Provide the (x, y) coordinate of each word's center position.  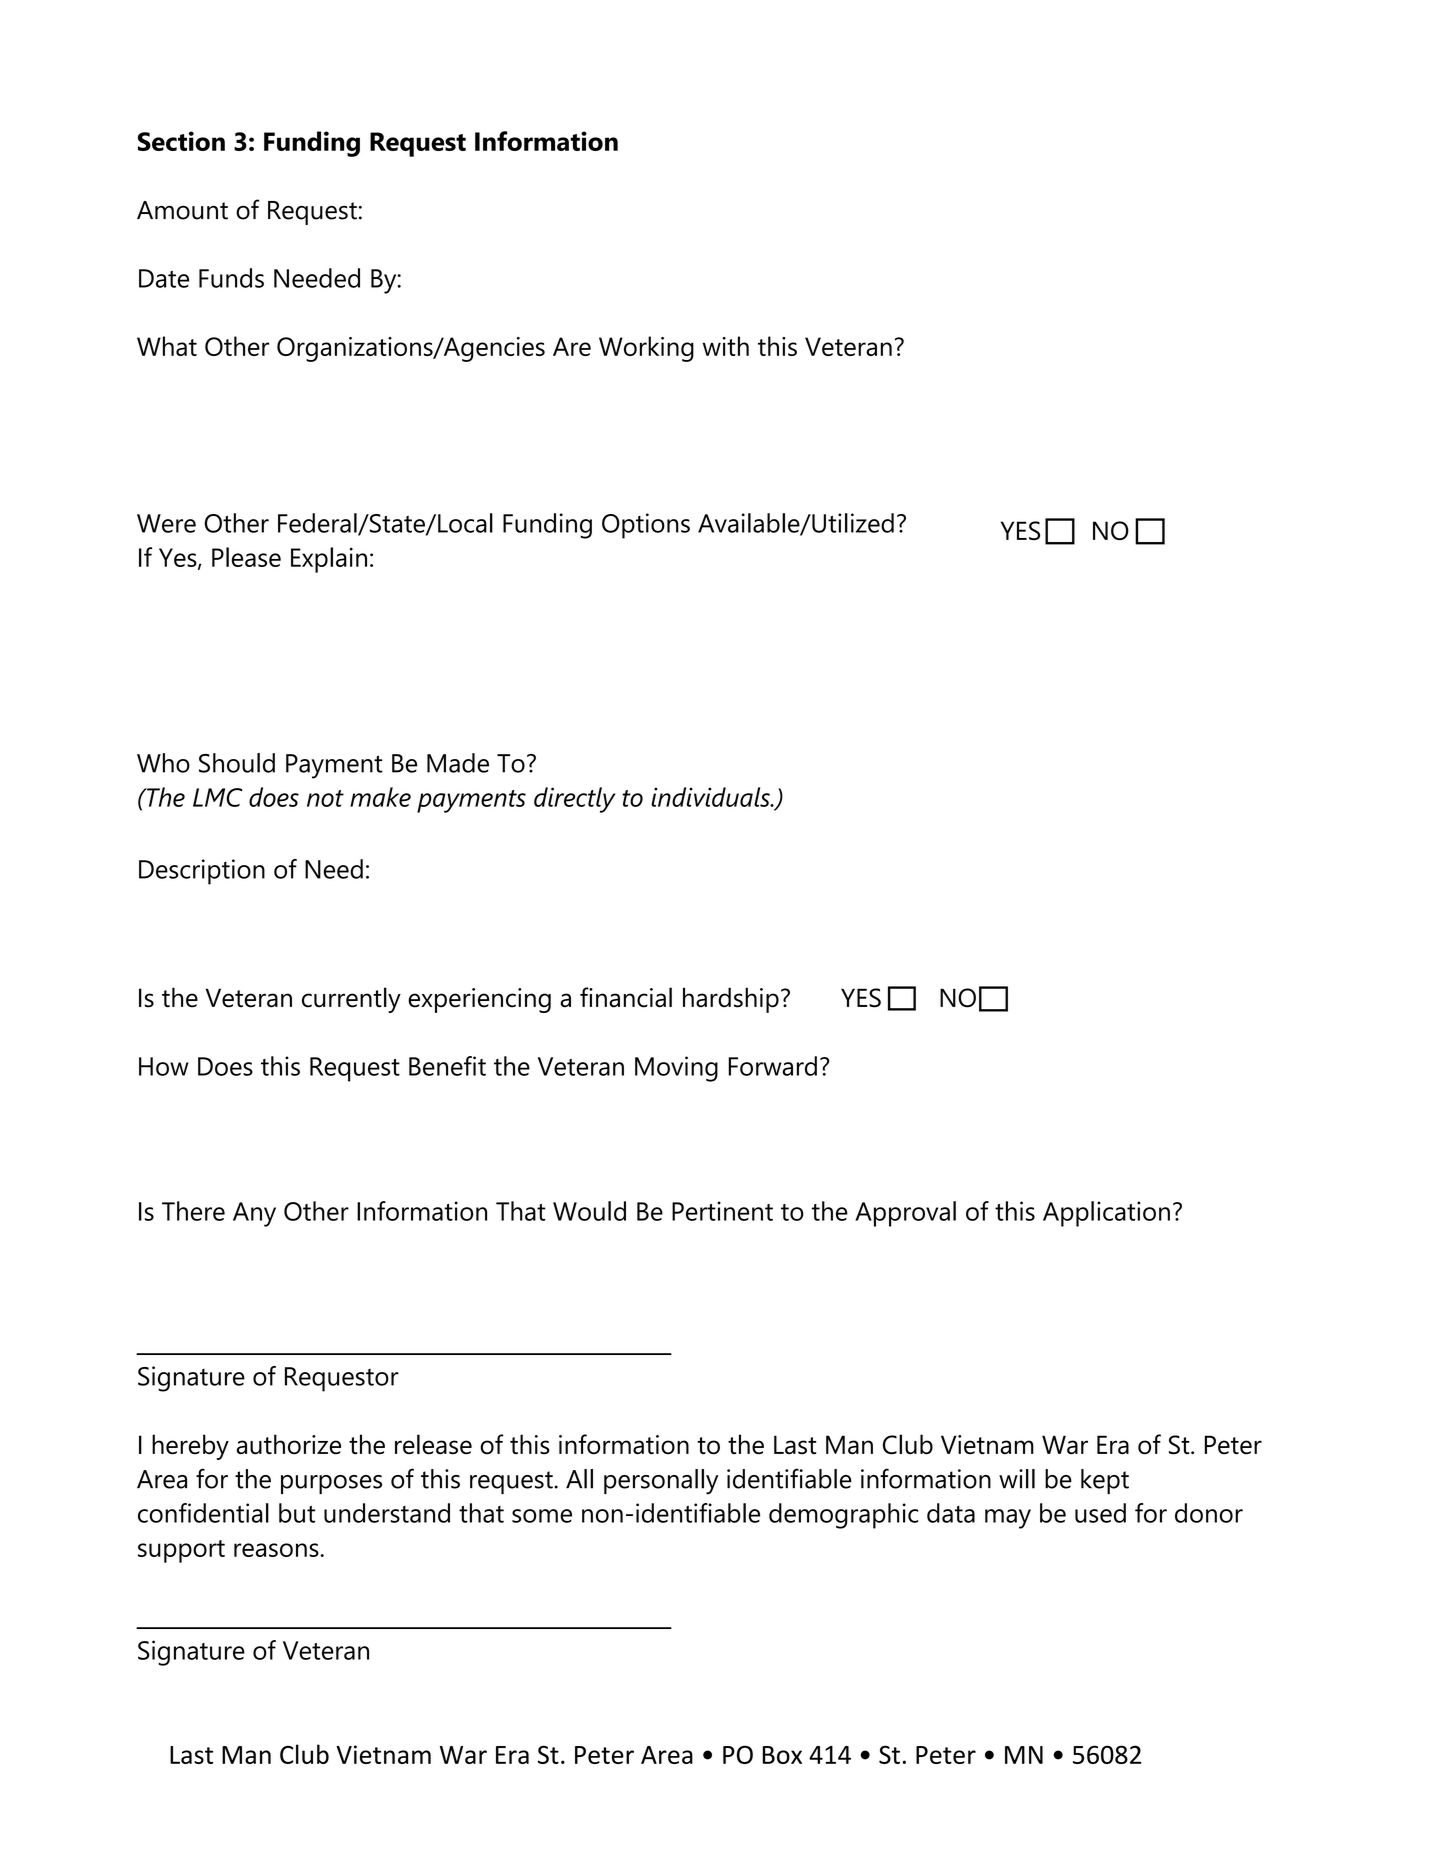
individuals (711, 797)
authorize (289, 1444)
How (164, 1066)
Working (646, 349)
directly (574, 800)
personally (661, 1482)
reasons (277, 1550)
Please (246, 557)
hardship (731, 1000)
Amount (182, 210)
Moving (676, 1069)
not (325, 798)
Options (646, 526)
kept (1105, 1481)
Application (1106, 1214)
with (726, 346)
